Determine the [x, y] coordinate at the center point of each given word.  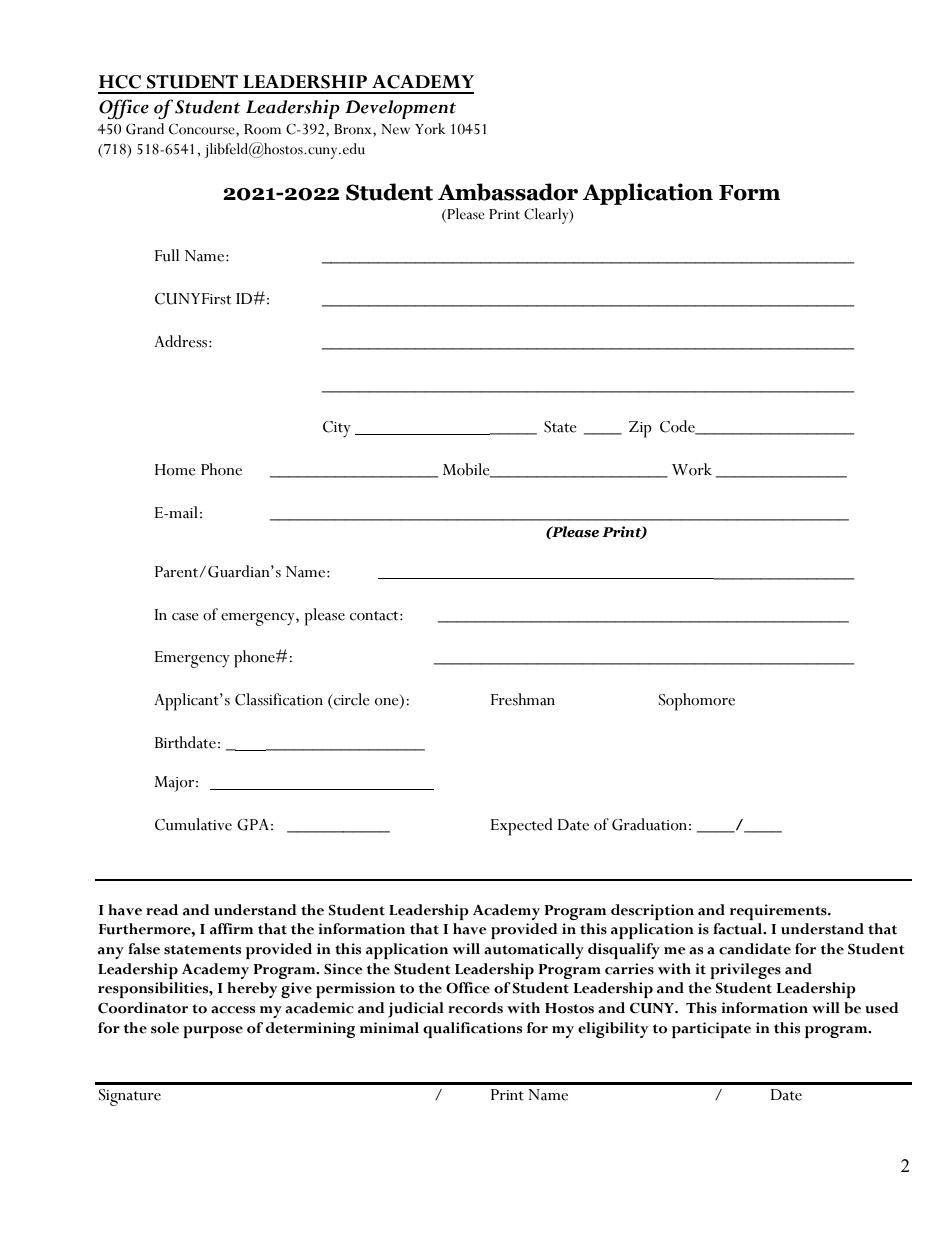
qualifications [472, 1030]
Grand [145, 129]
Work [692, 469]
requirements [779, 912]
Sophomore [697, 702]
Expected [522, 827]
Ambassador [508, 192]
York [430, 129]
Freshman [523, 699]
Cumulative [193, 824]
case [185, 617]
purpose [213, 1032]
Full [167, 255]
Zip [640, 429]
